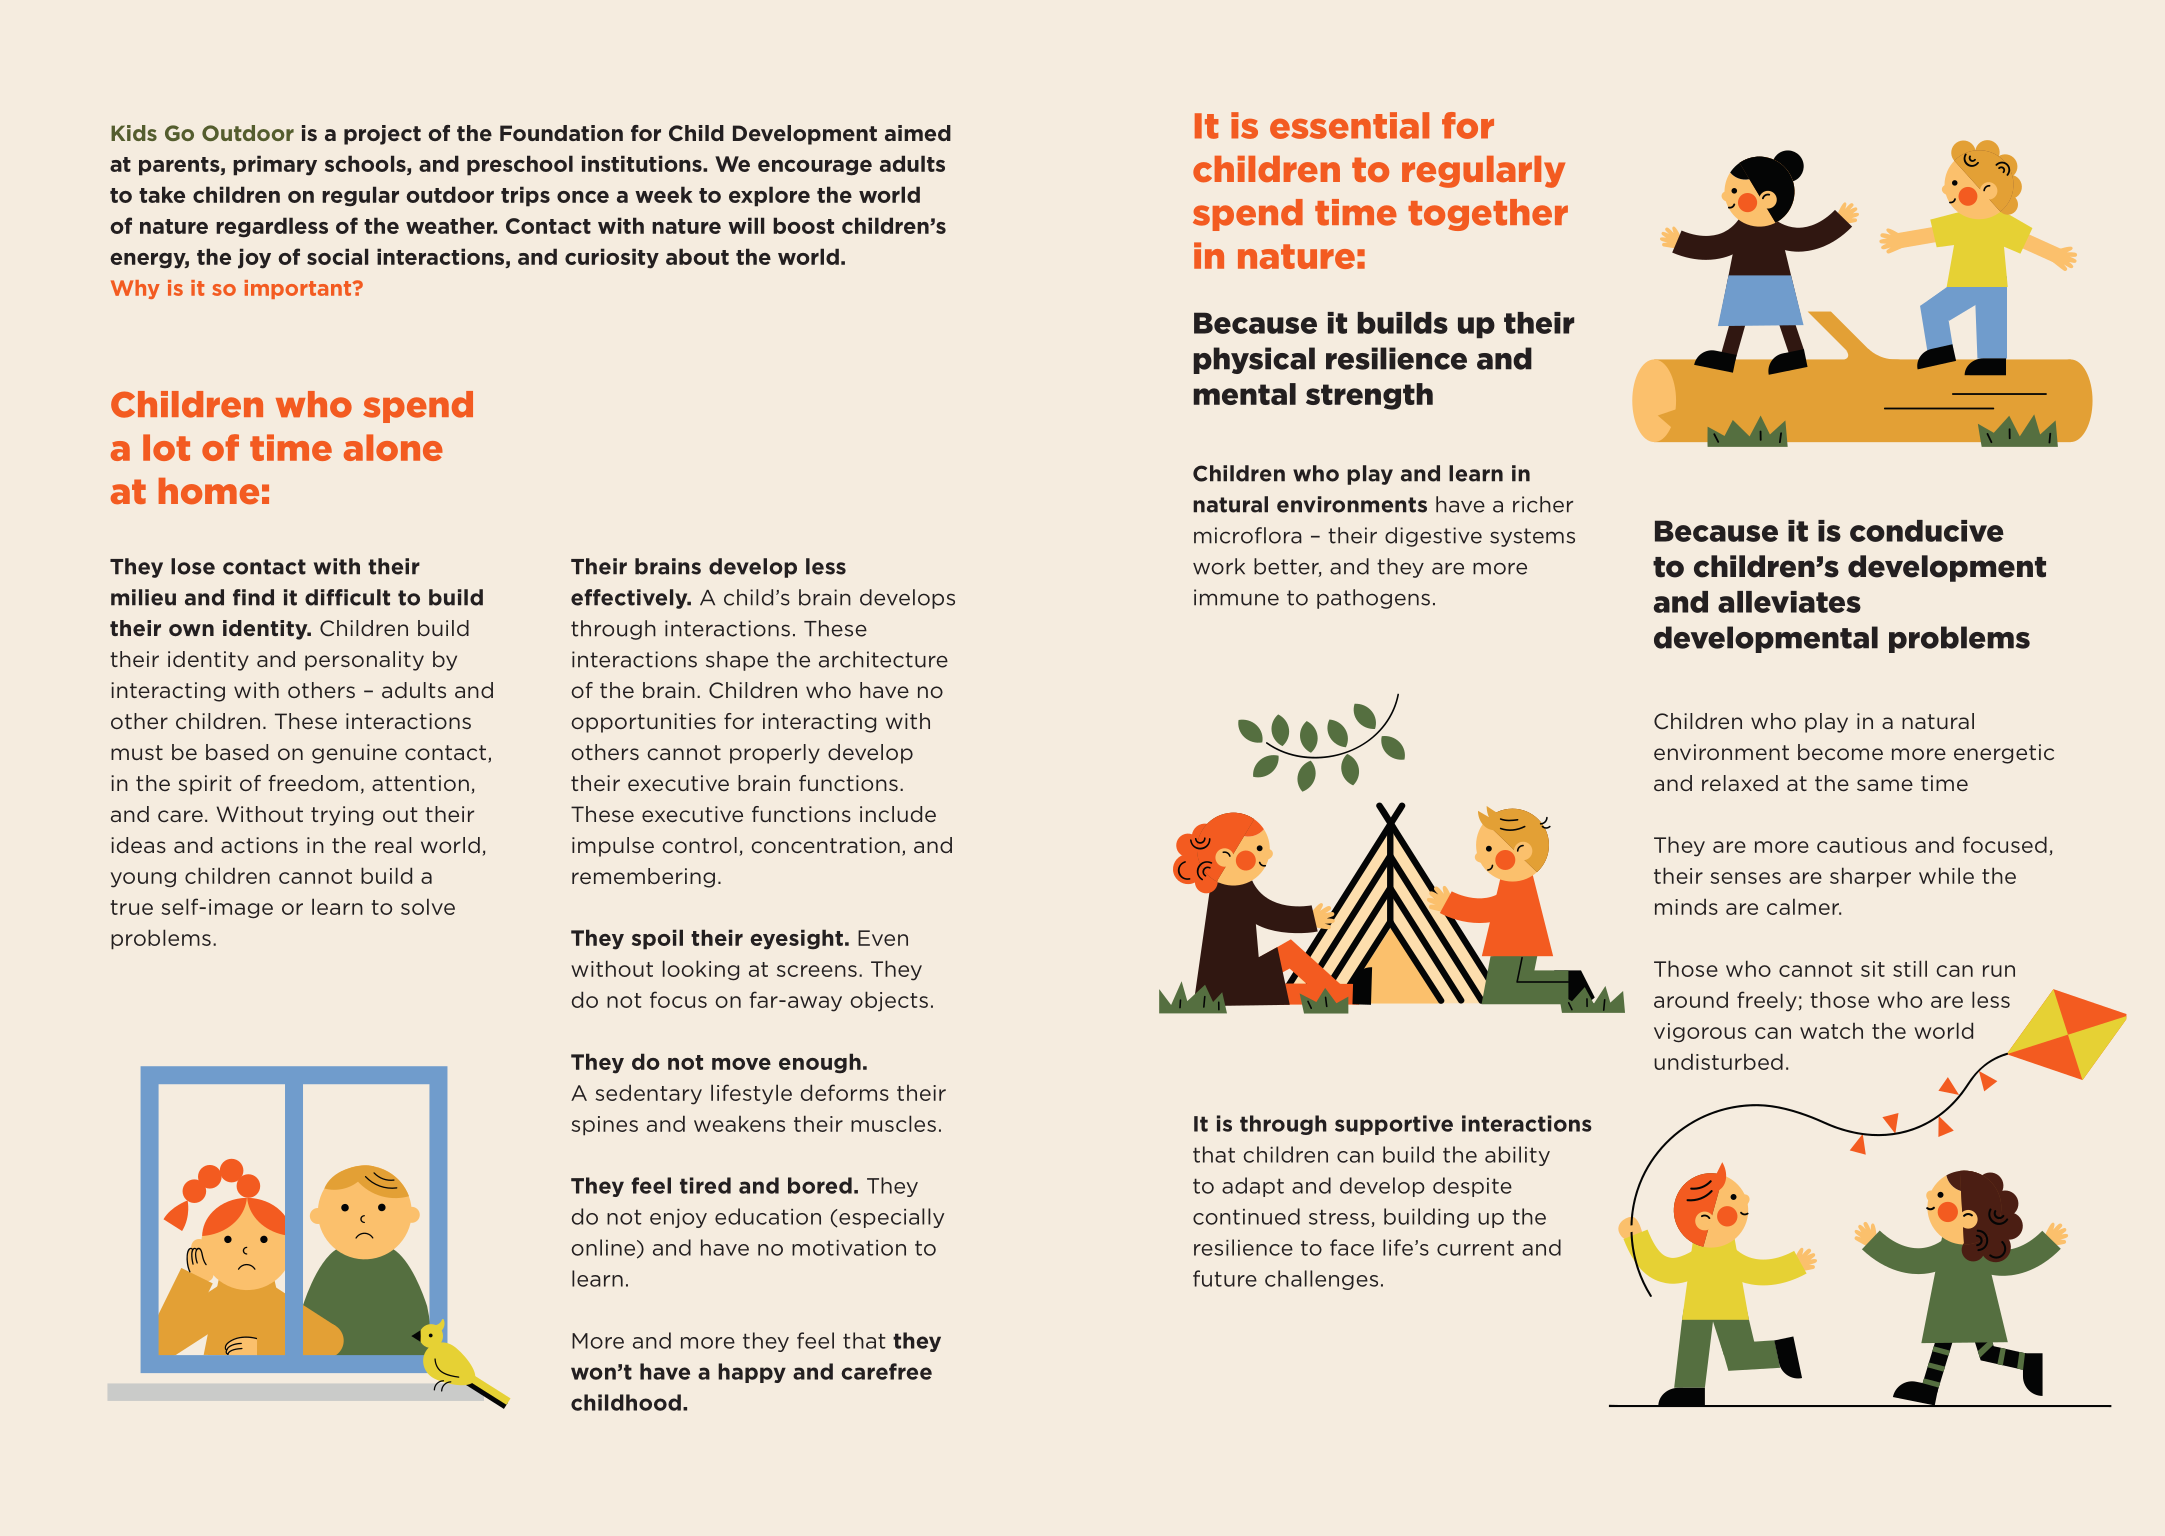  I want to click on primary, so click(275, 165).
